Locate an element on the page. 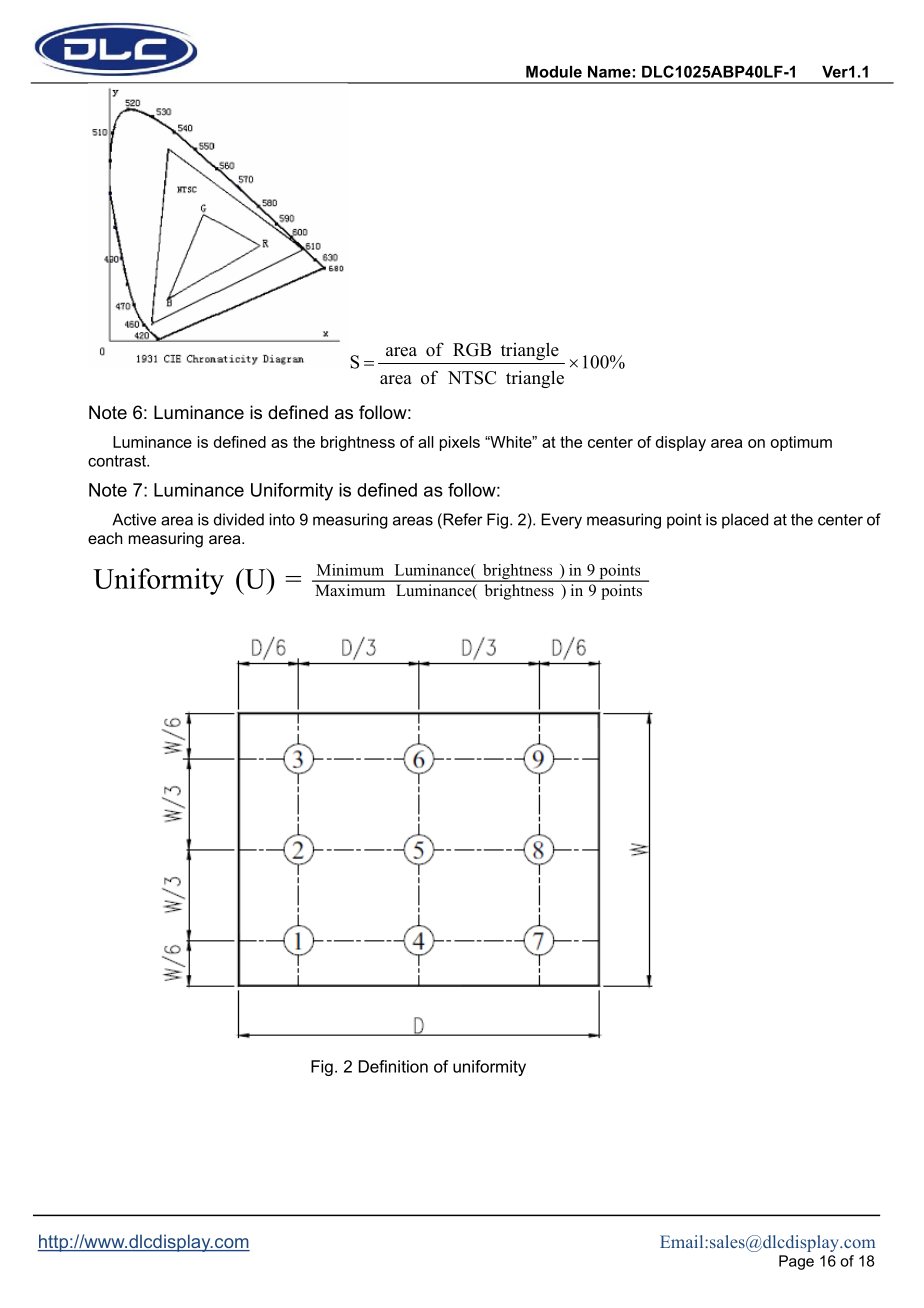  contrast is located at coordinates (118, 461).
